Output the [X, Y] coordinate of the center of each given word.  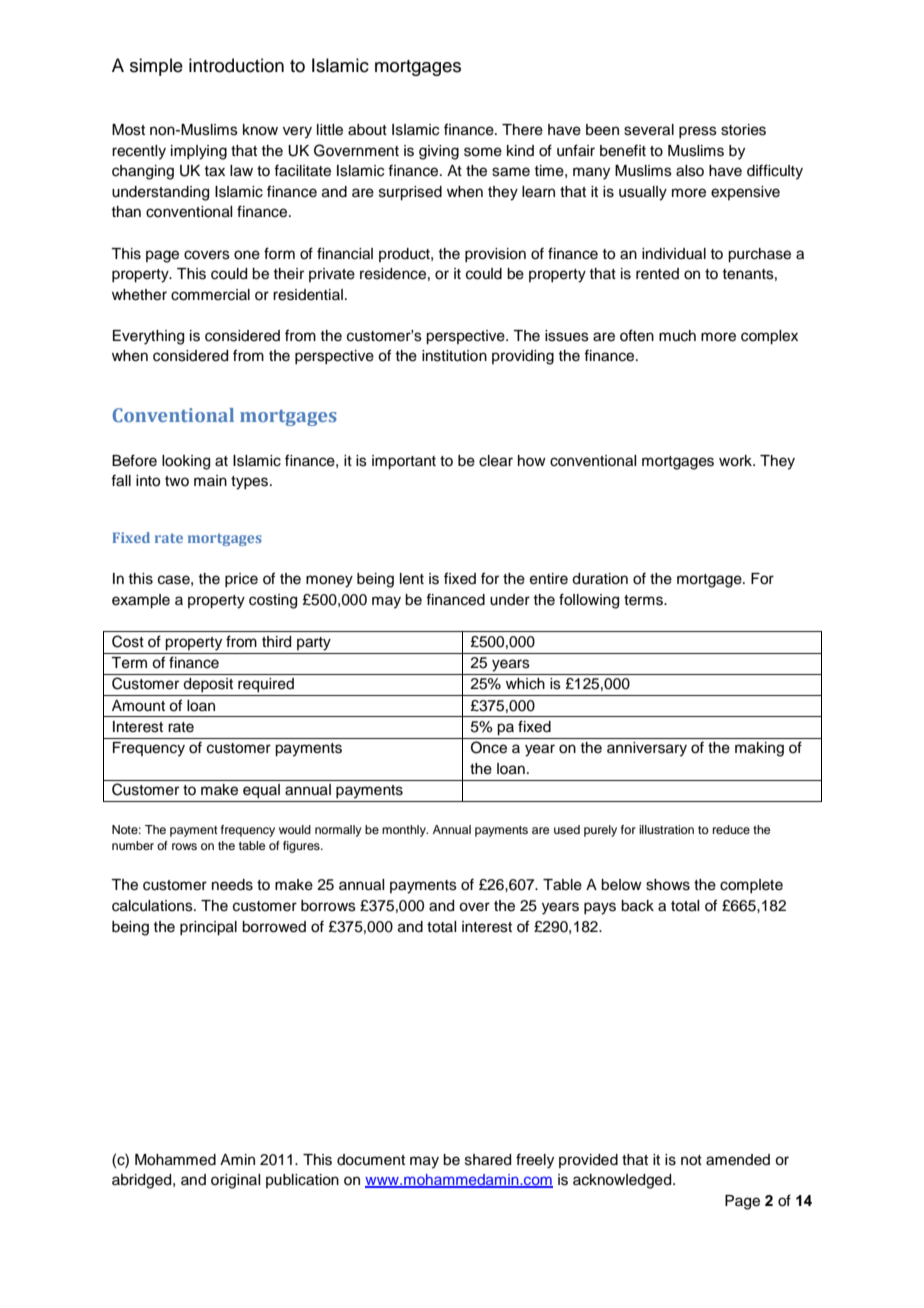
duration [600, 579]
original [235, 1181]
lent [412, 579]
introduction [236, 65]
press [698, 132]
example [141, 601]
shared [488, 1160]
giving [439, 152]
